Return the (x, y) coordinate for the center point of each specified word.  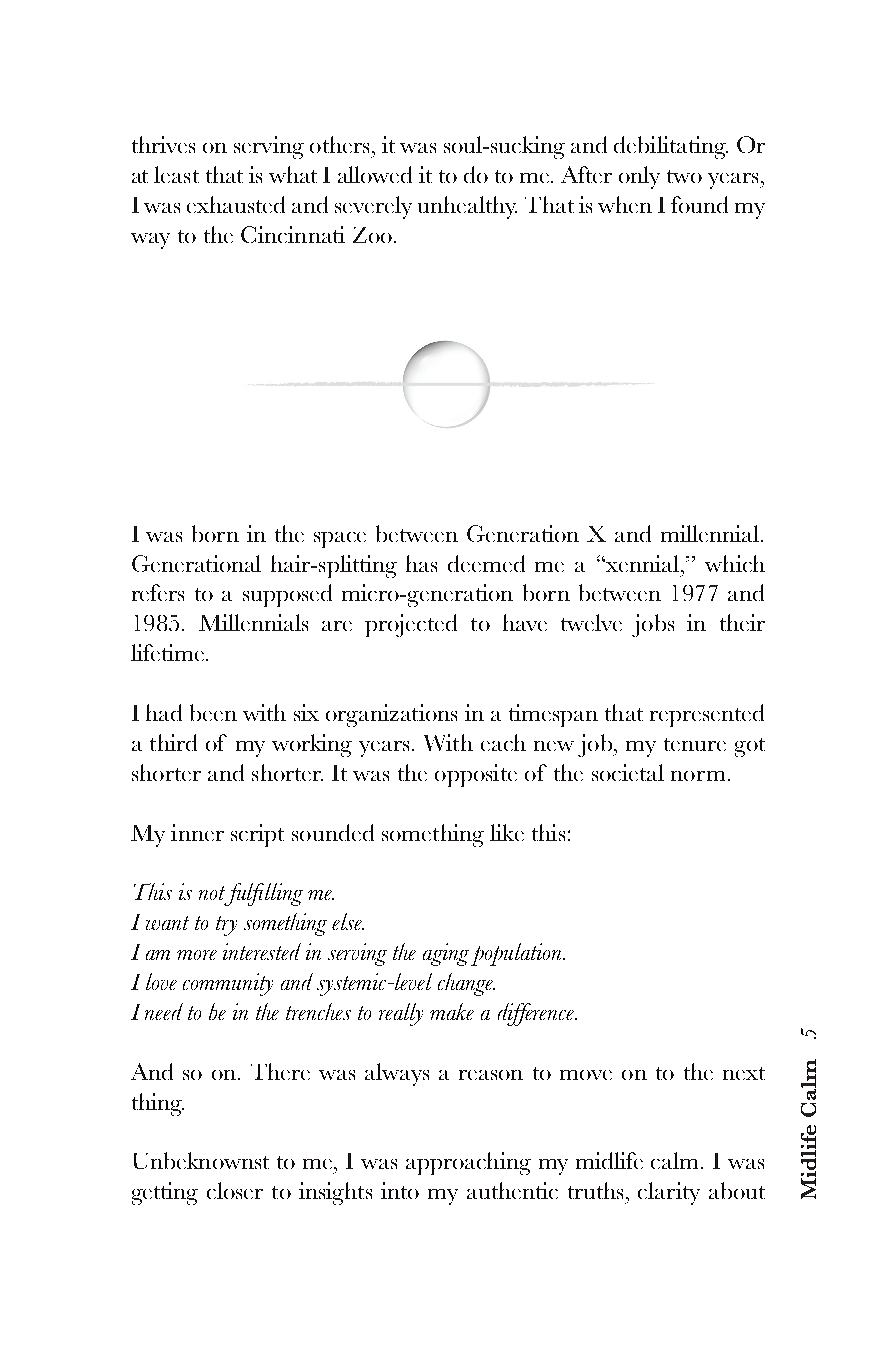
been (213, 712)
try (226, 926)
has (421, 563)
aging (446, 954)
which (735, 563)
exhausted (236, 204)
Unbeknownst (201, 1160)
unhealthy (467, 207)
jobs (653, 625)
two (684, 176)
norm (698, 776)
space (340, 540)
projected (411, 625)
